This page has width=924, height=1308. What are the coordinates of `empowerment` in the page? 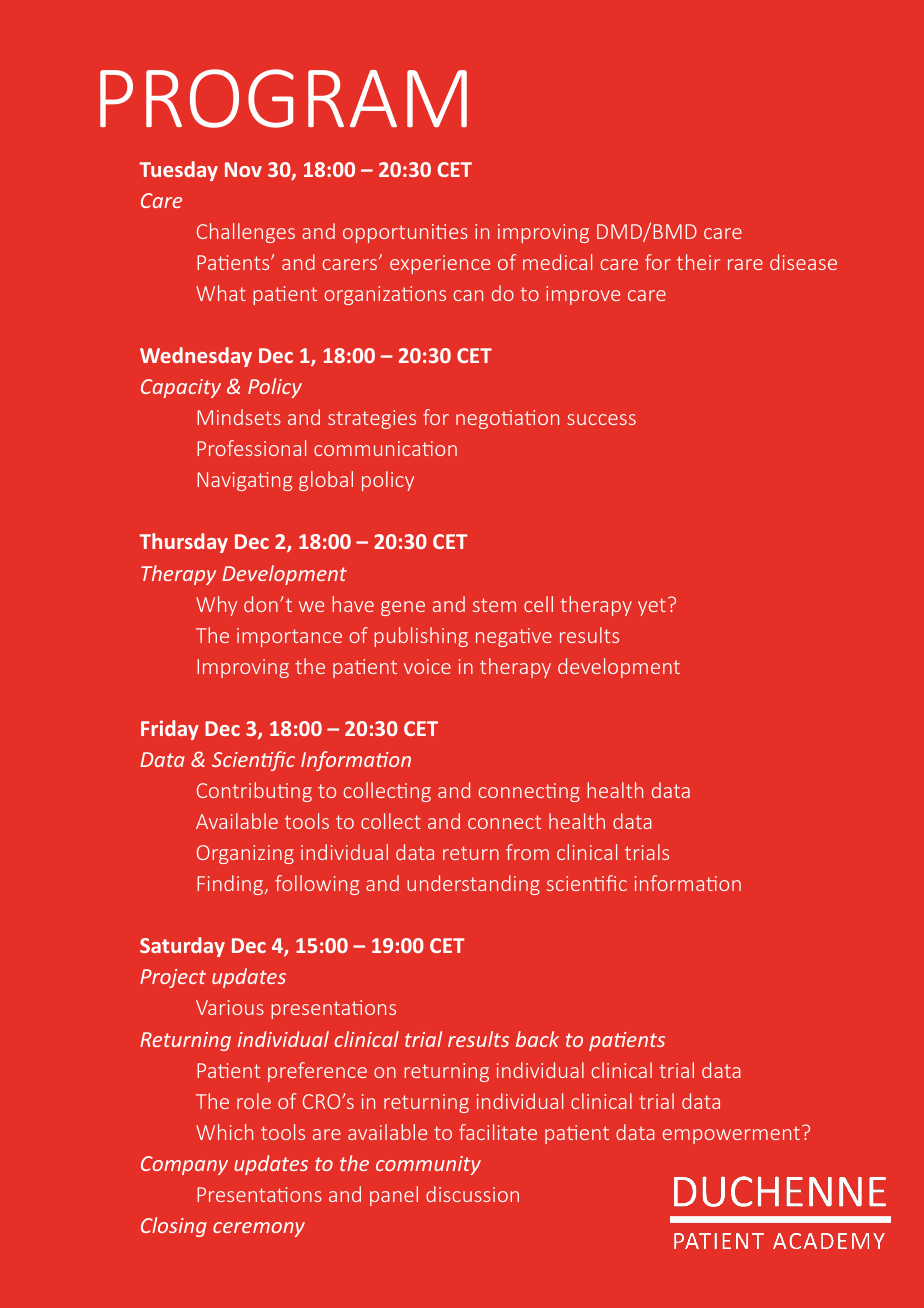 It's located at (731, 1135).
